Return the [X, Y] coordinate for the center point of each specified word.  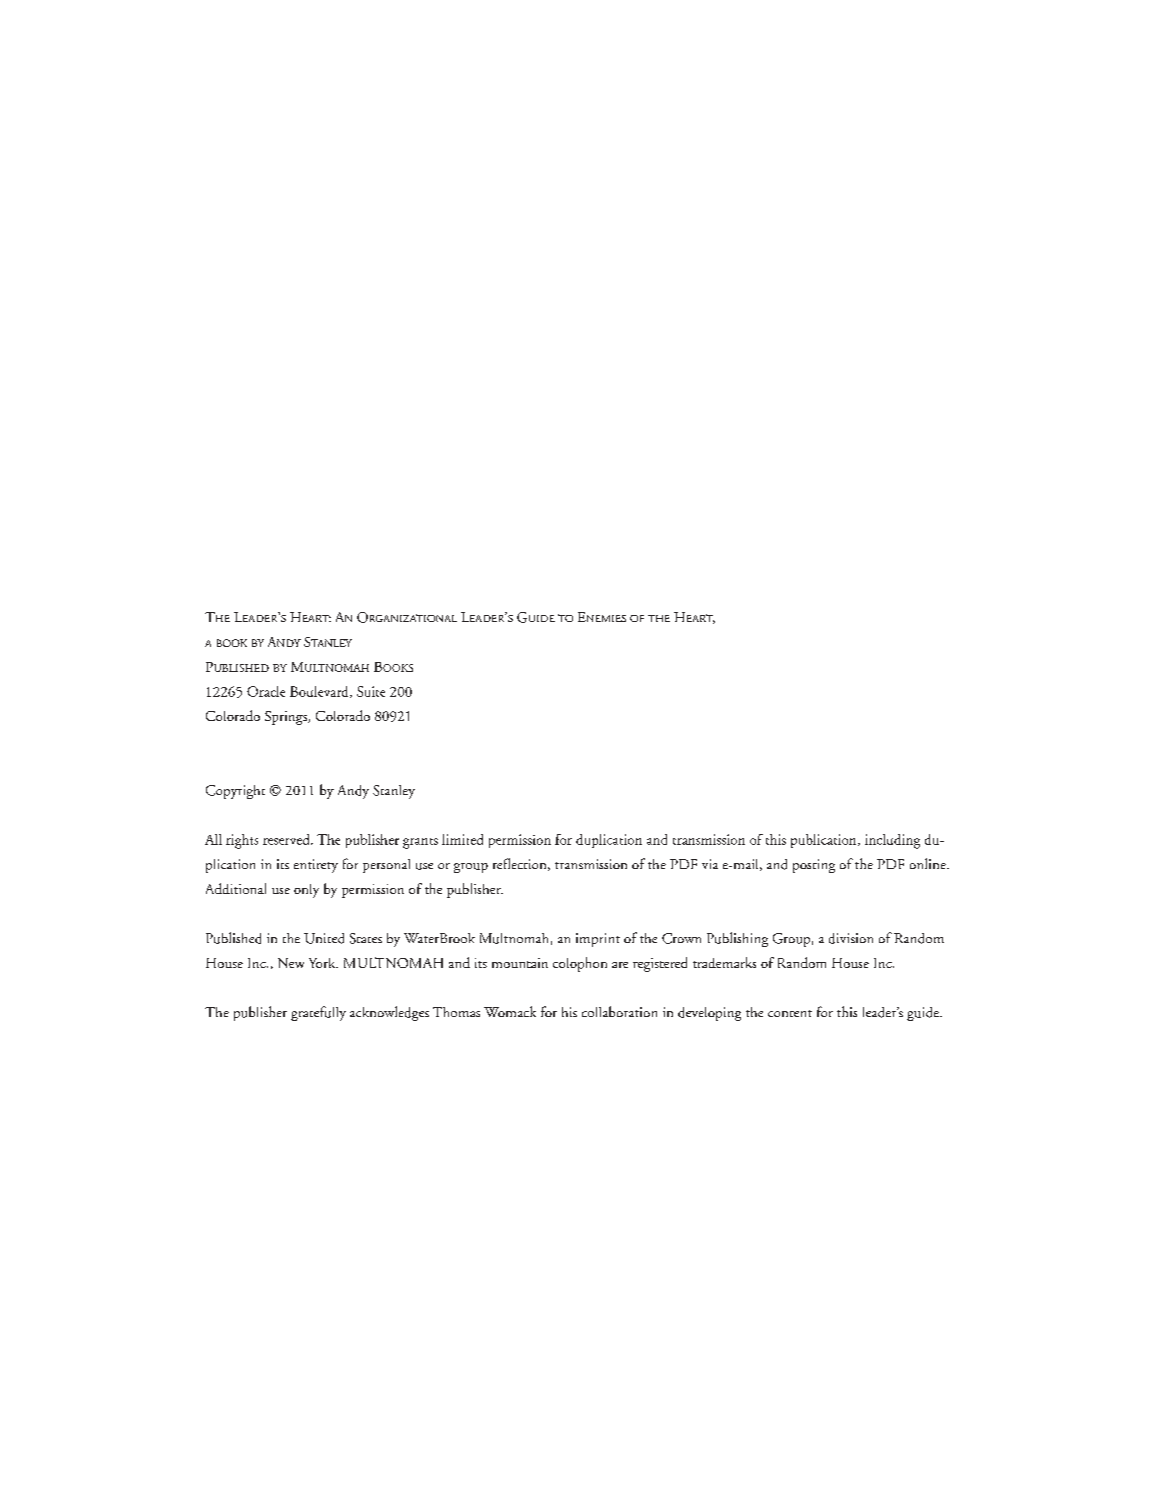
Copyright [235, 792]
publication [825, 841]
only [306, 891]
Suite [371, 691]
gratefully [318, 1013]
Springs [287, 718]
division [851, 938]
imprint [598, 940]
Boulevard [320, 692]
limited [462, 839]
